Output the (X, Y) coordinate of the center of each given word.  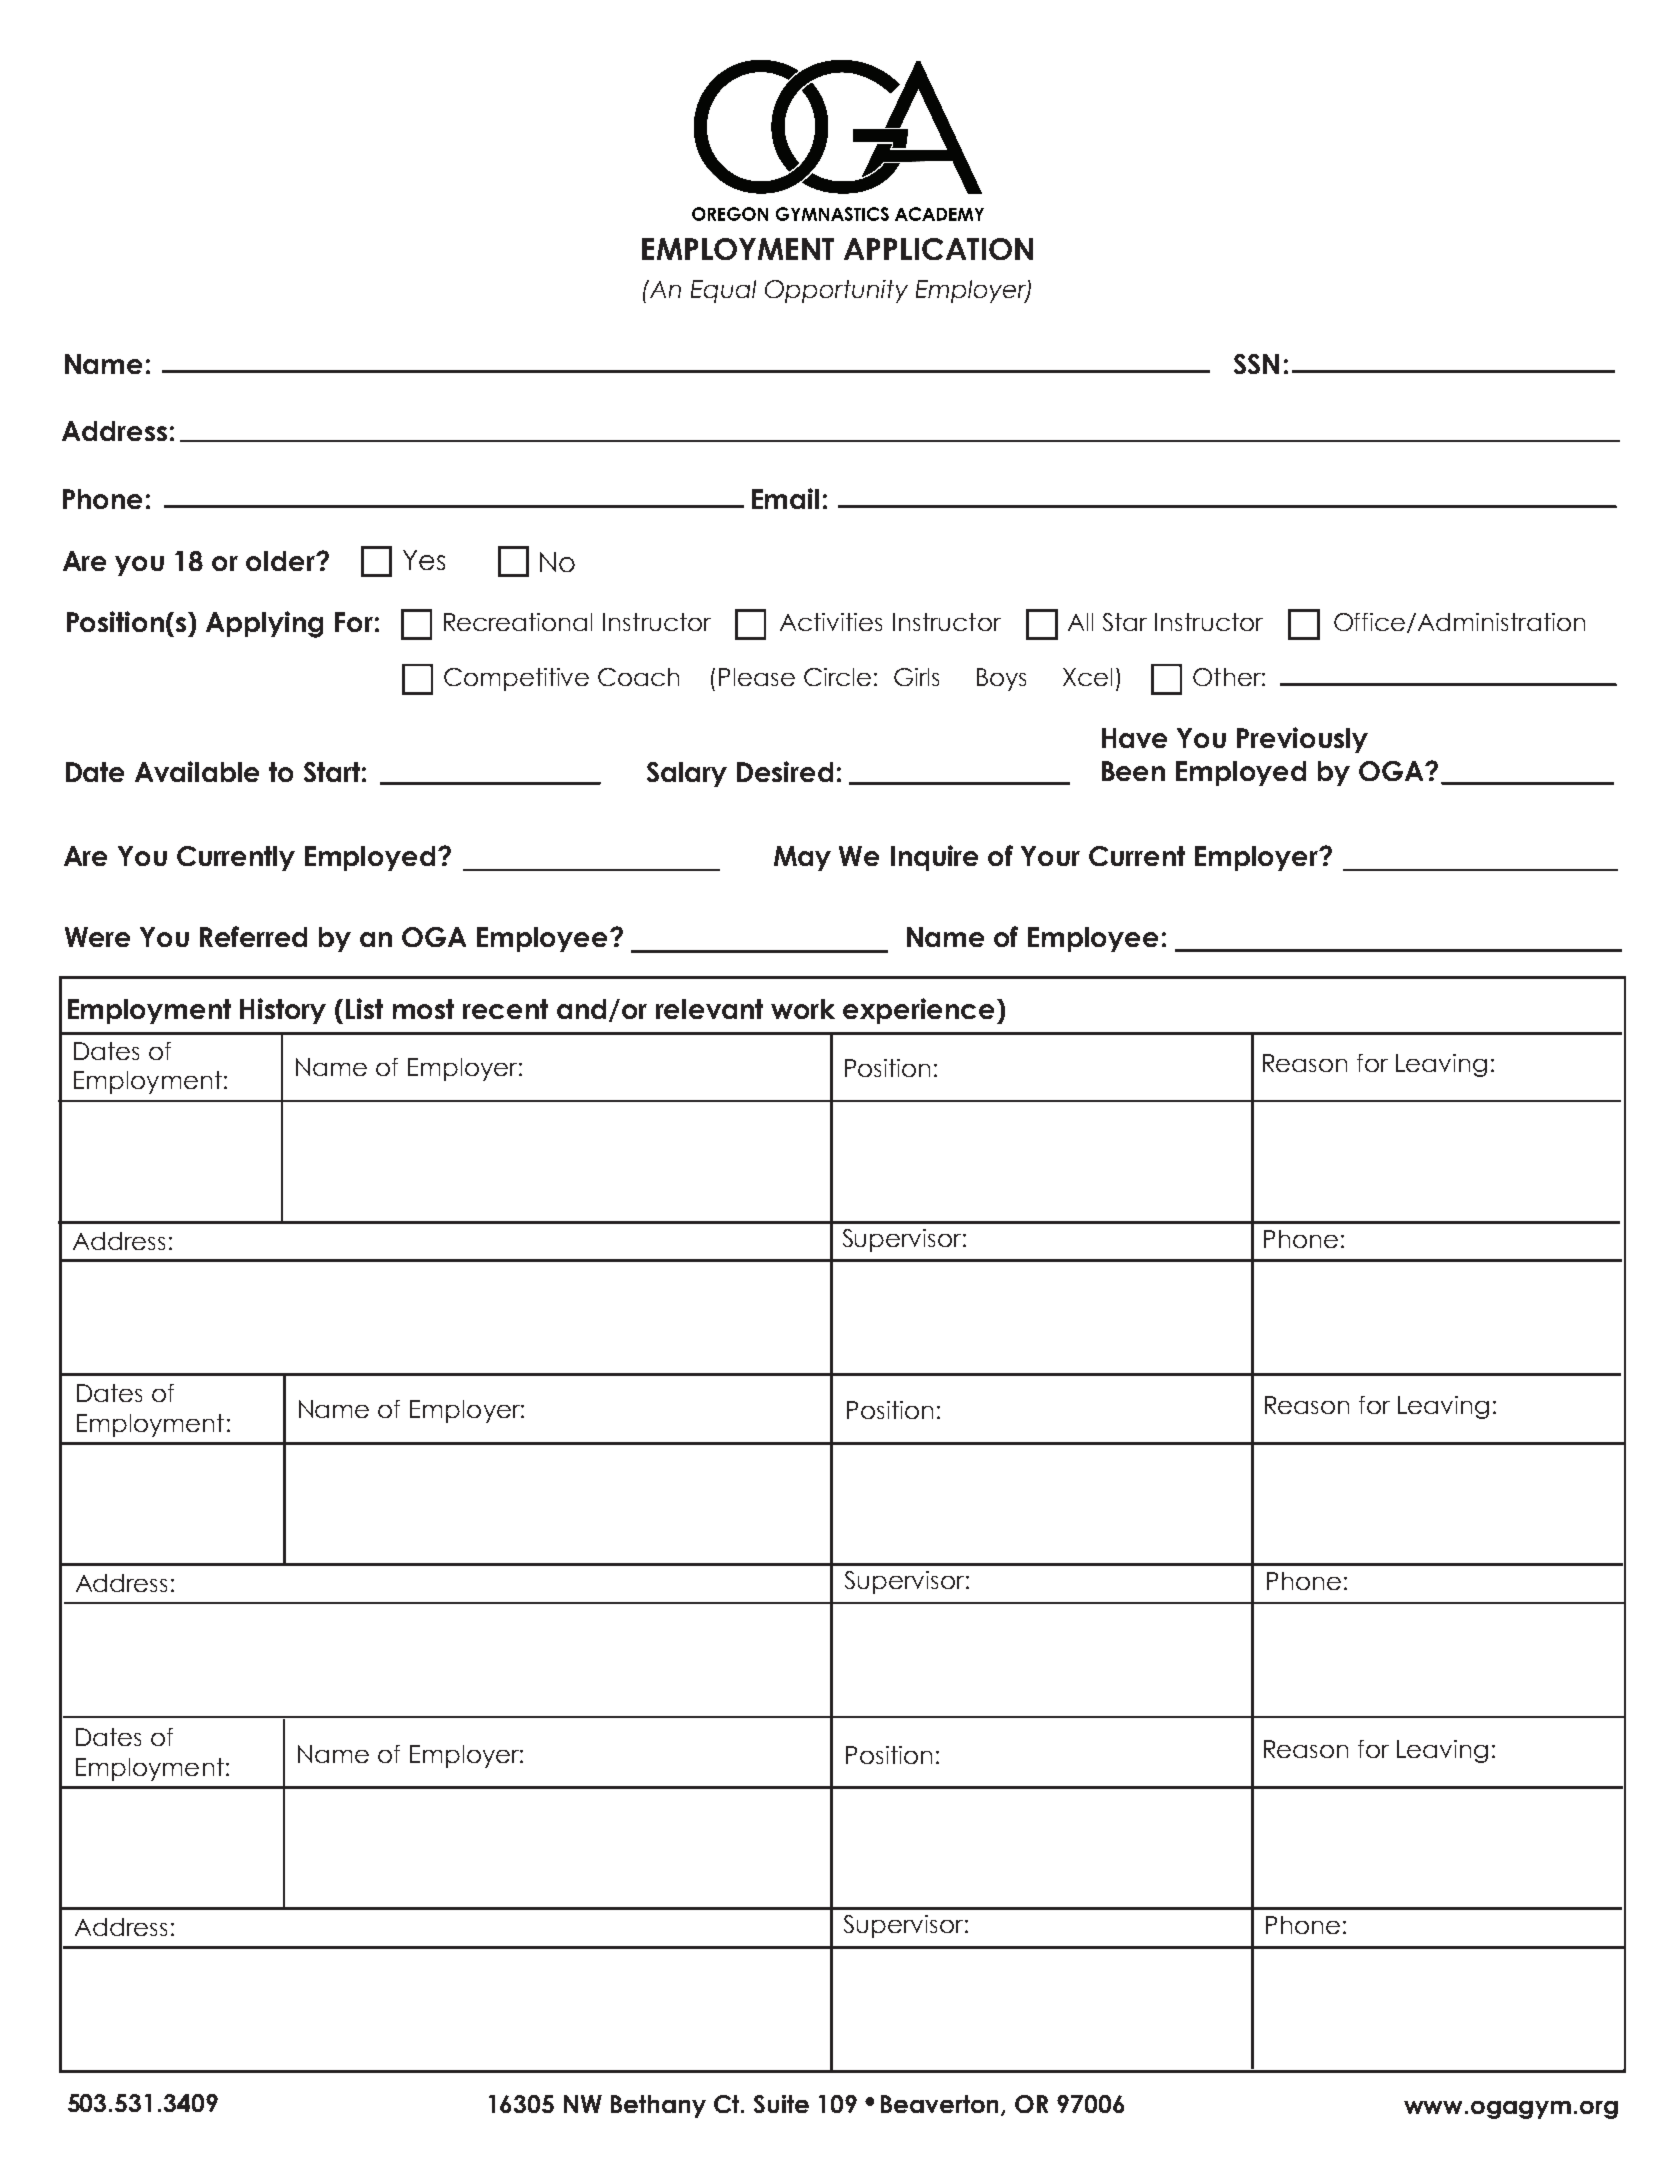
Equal (723, 291)
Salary (687, 774)
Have (1134, 738)
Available (197, 771)
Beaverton (941, 2105)
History (283, 1011)
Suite (781, 2104)
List (364, 1008)
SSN (1256, 364)
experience (920, 1011)
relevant (709, 1009)
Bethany (658, 2106)
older (281, 561)
